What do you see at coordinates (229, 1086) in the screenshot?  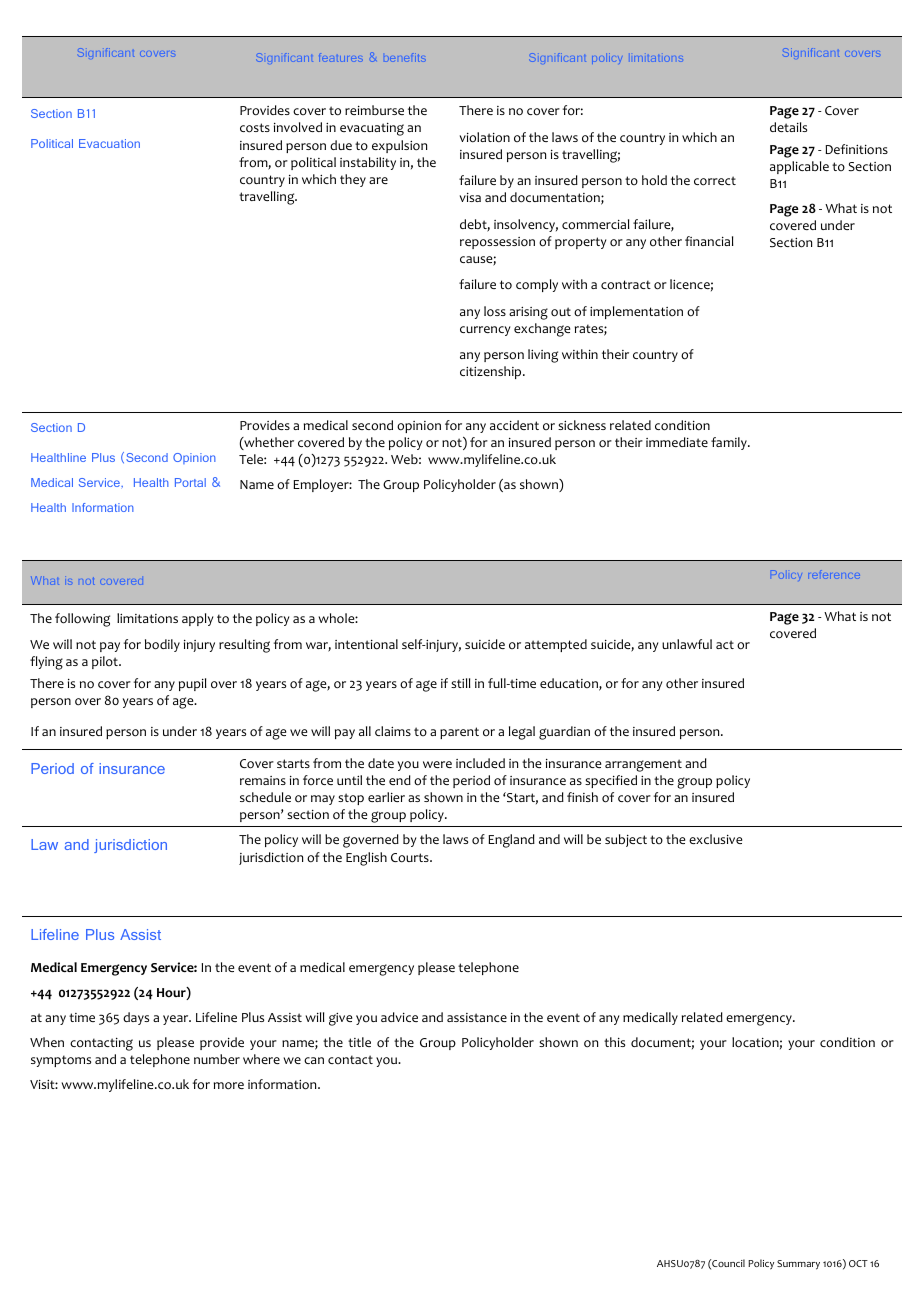 I see `more` at bounding box center [229, 1086].
